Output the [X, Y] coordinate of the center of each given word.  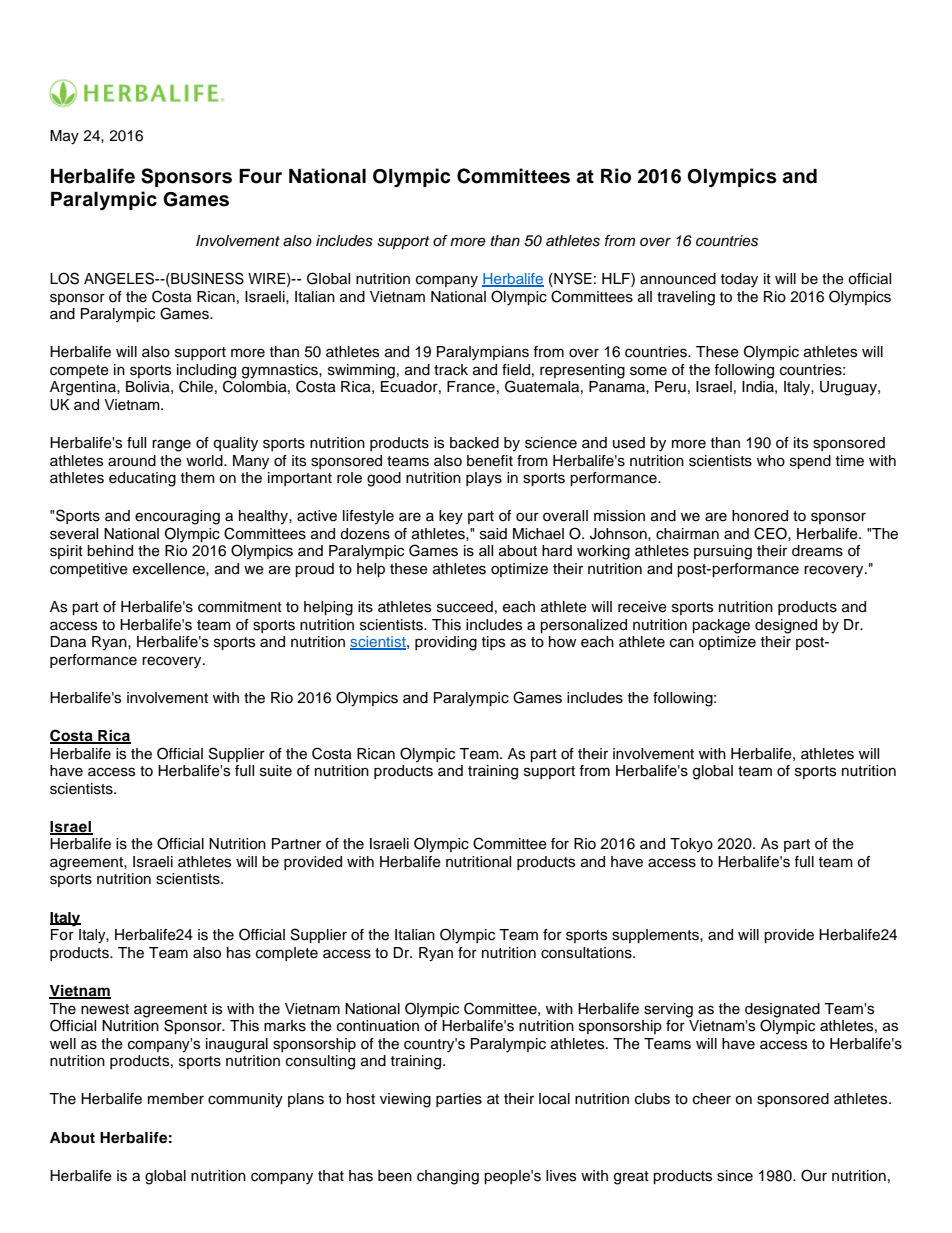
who [771, 461]
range [171, 445]
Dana [68, 642]
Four [260, 176]
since [735, 1176]
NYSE [572, 279]
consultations [587, 953]
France [471, 387]
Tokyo [691, 845]
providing [446, 643]
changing [448, 1177]
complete [287, 954]
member [176, 1099]
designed [786, 626]
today [739, 280]
